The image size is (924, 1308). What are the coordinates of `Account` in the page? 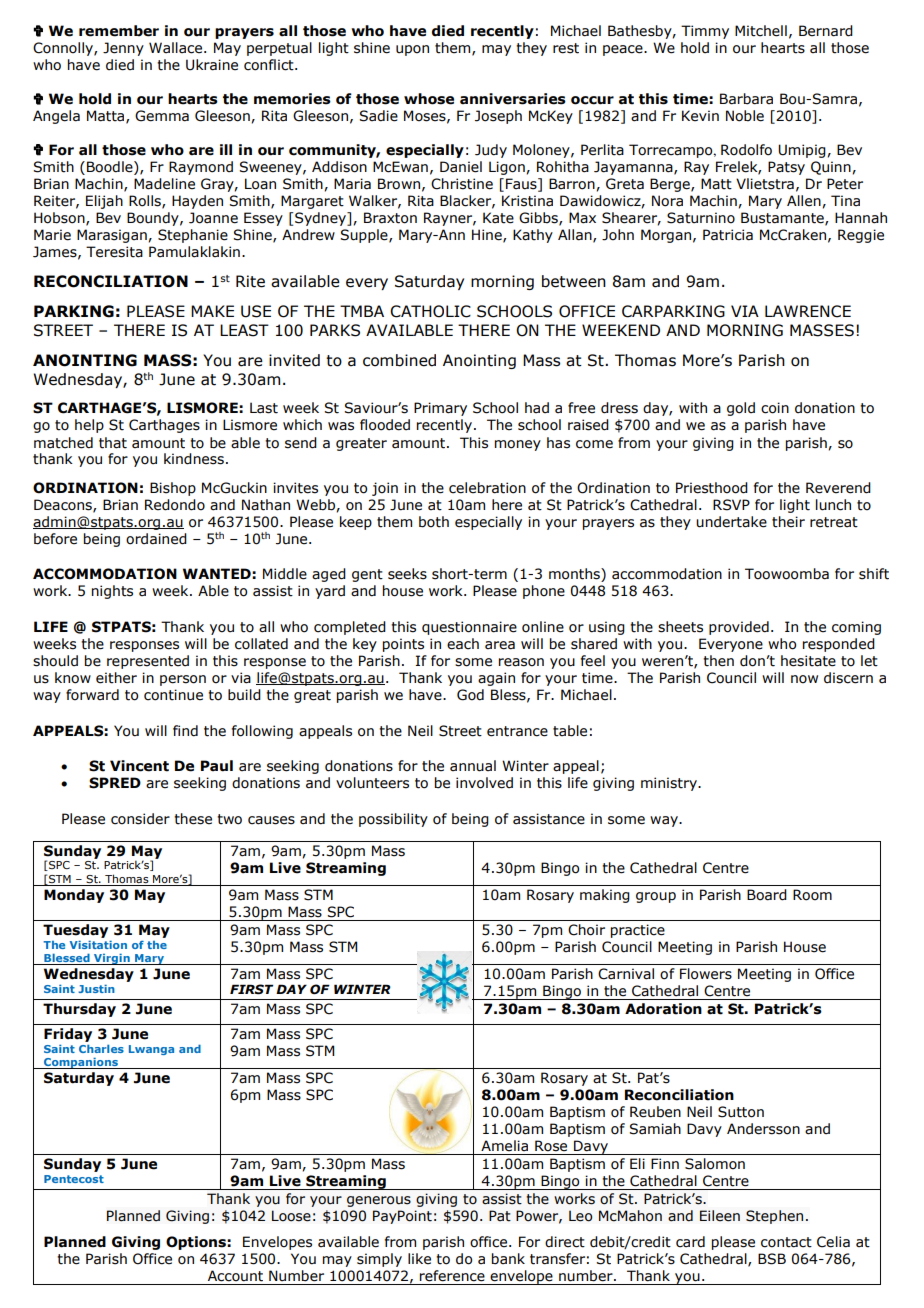 It's located at (235, 1276).
